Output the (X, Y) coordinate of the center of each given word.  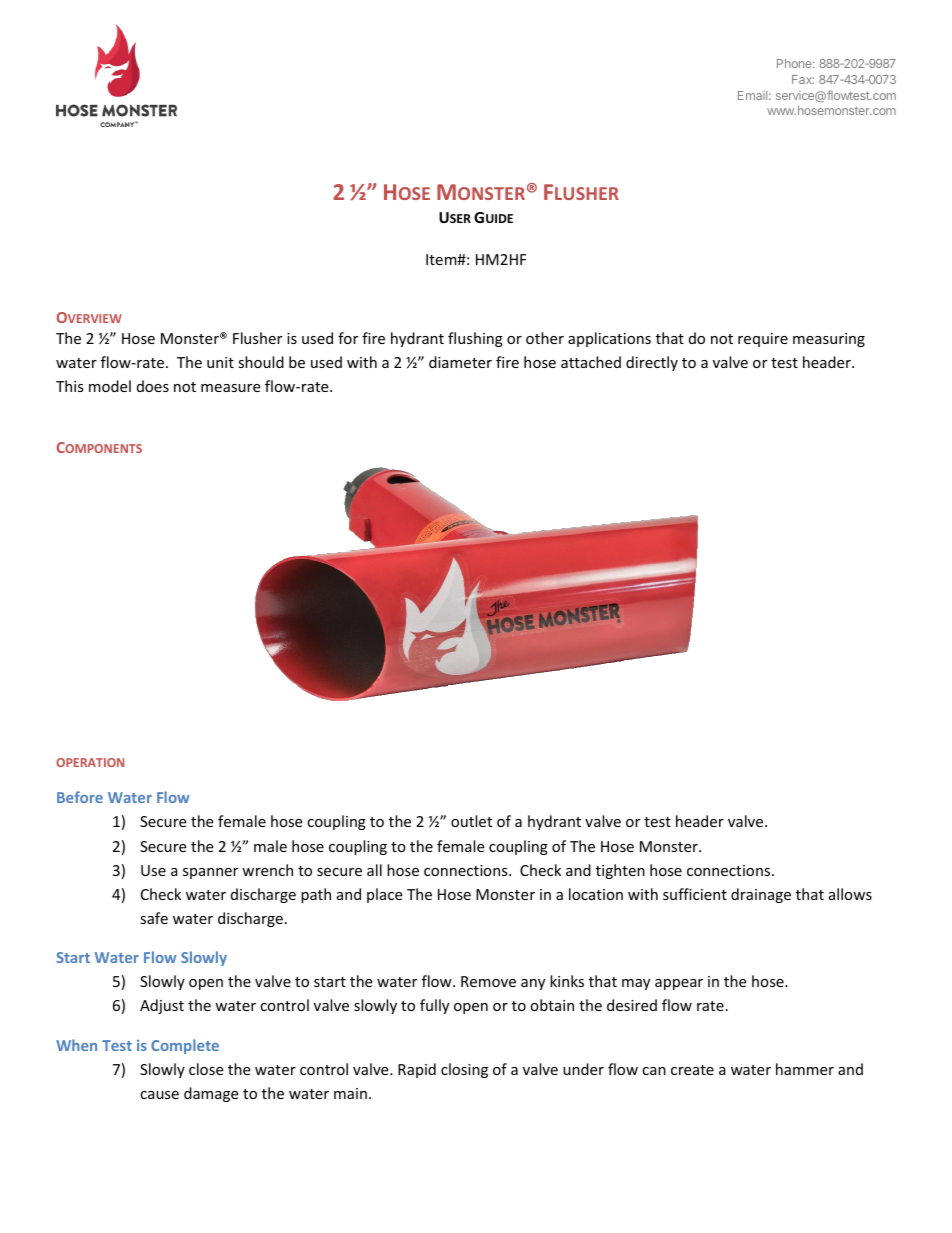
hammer (805, 1069)
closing (464, 1070)
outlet (471, 821)
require (763, 340)
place (384, 895)
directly (652, 363)
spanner (210, 873)
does (153, 386)
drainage (761, 895)
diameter (460, 362)
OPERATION (90, 762)
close (206, 1069)
